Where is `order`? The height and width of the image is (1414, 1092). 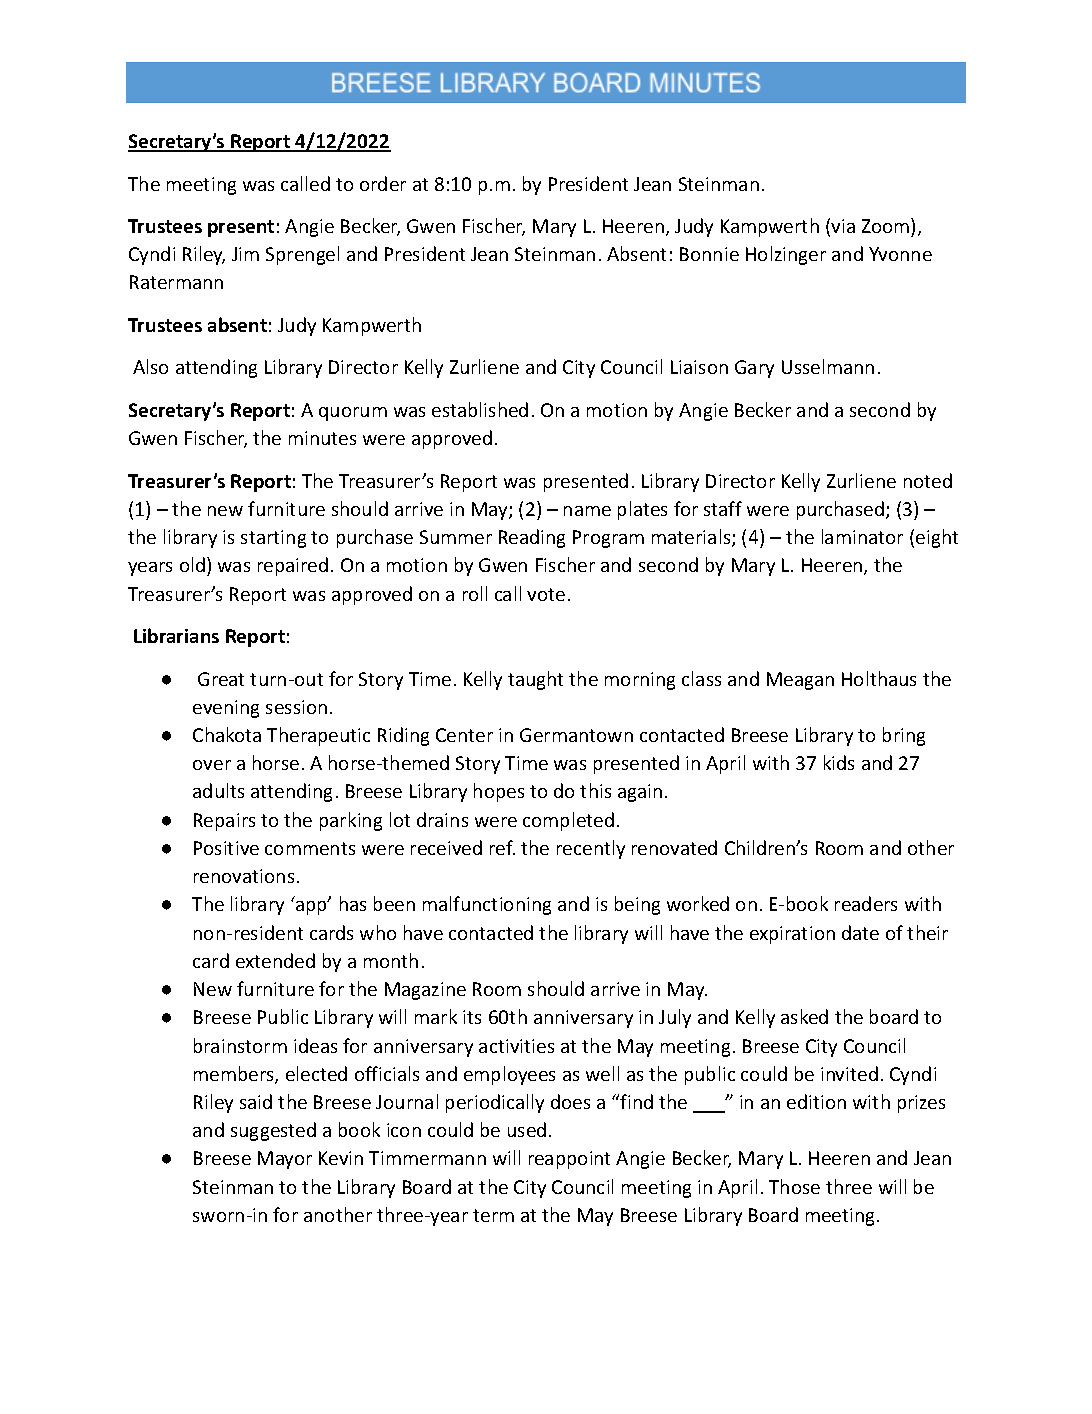
order is located at coordinates (383, 183).
